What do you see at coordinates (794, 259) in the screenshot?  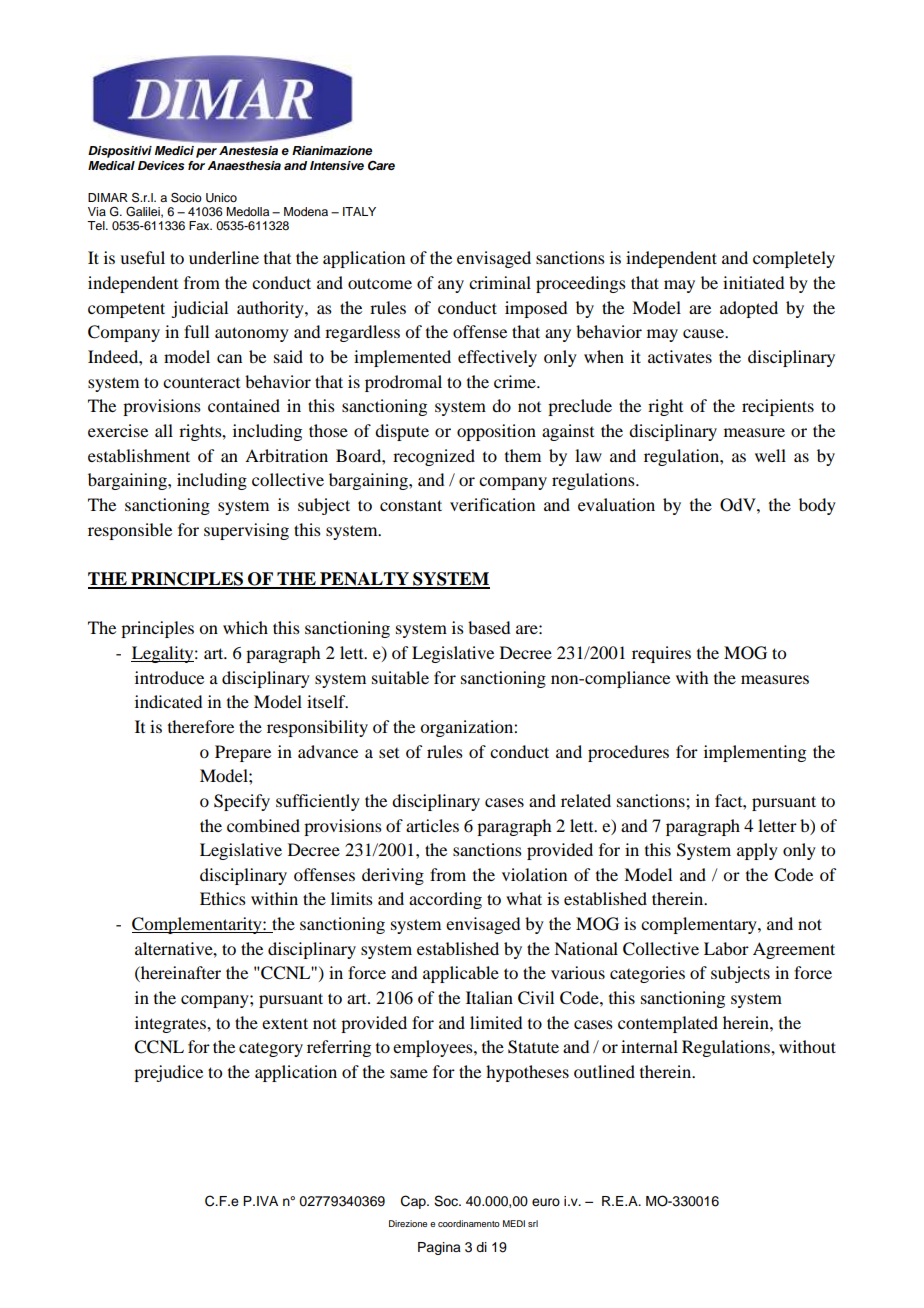 I see `completely` at bounding box center [794, 259].
